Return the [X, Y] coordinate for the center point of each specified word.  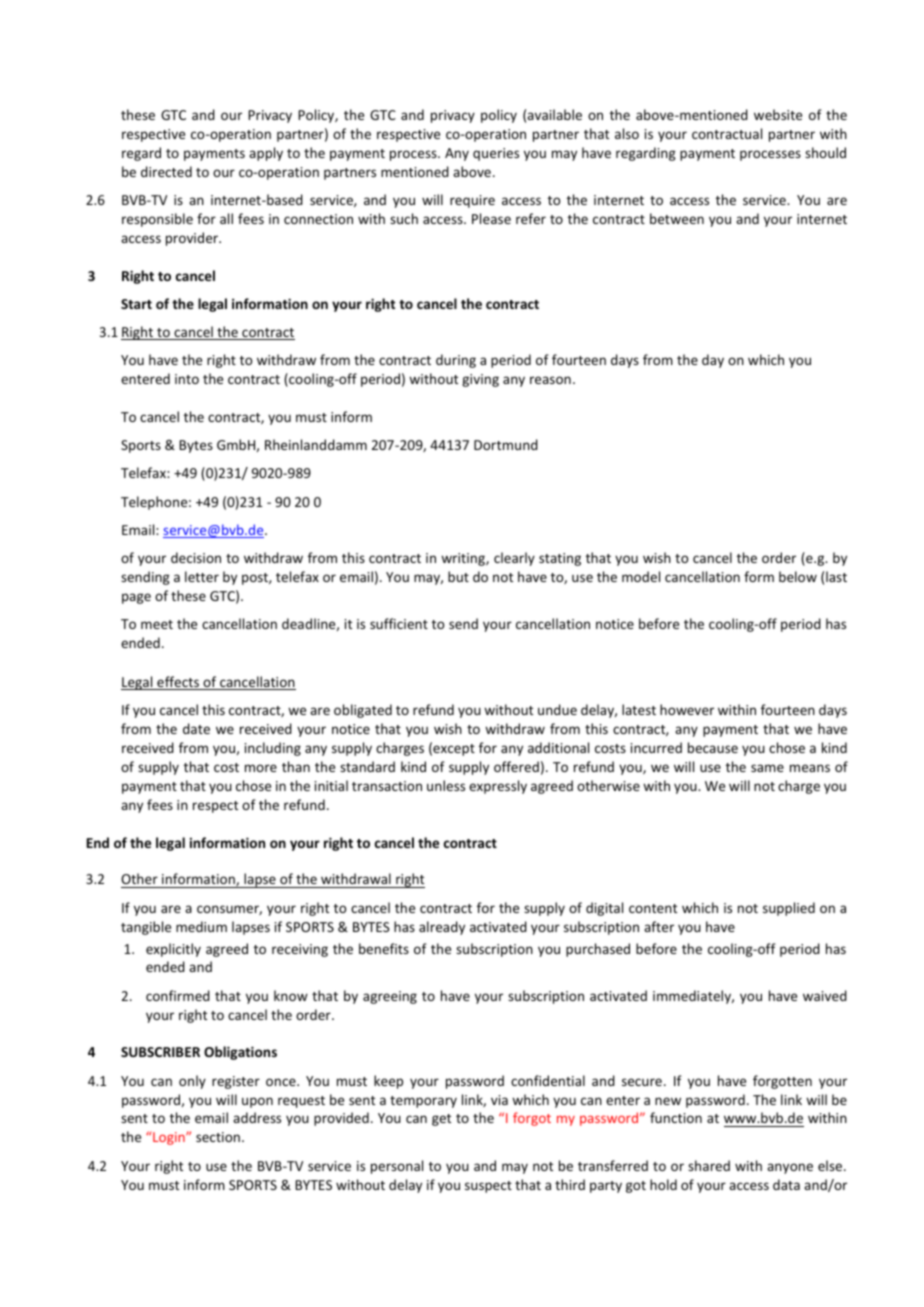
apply [266, 154]
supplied [789, 909]
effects [178, 683]
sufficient [399, 623]
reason [550, 380]
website [778, 114]
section [218, 1137]
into [187, 379]
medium [201, 926]
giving [480, 380]
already [442, 928]
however [687, 709]
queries [496, 154]
